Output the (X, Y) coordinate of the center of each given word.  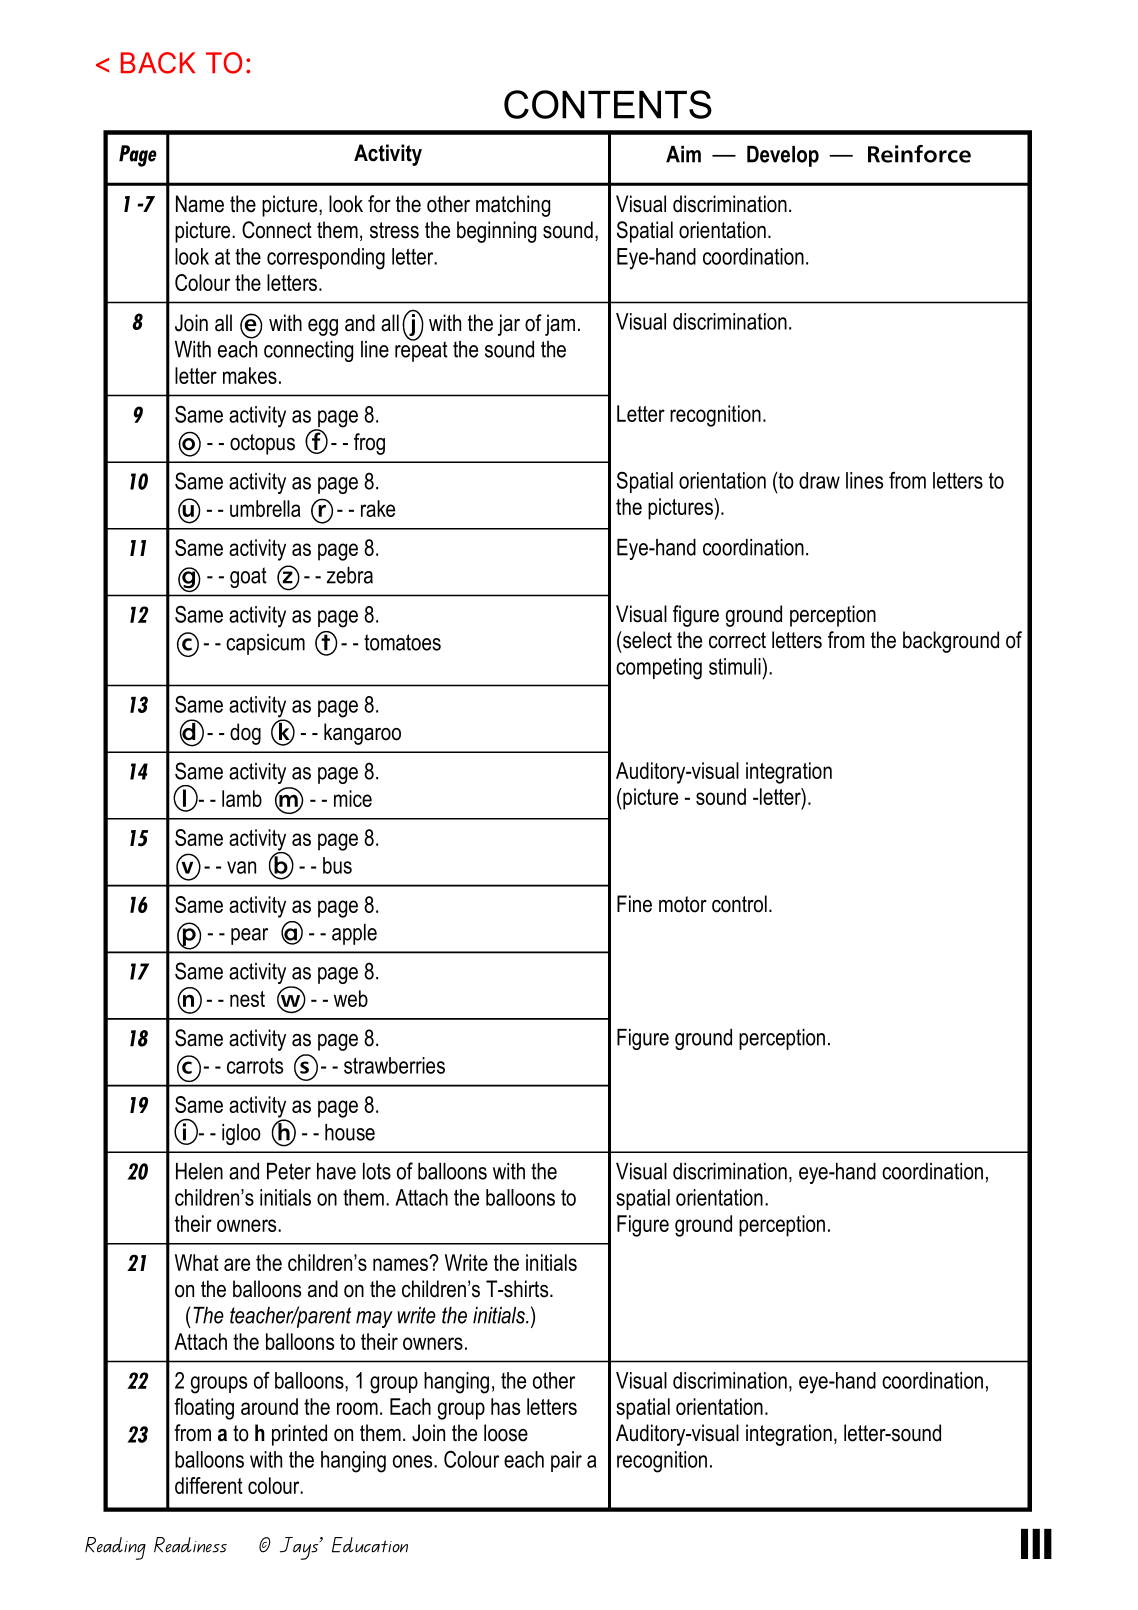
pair (566, 1461)
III (1036, 1544)
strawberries (394, 1065)
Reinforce (919, 154)
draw (819, 480)
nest (247, 999)
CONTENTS (608, 104)
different (209, 1485)
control (739, 904)
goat (248, 577)
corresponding (326, 259)
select (646, 640)
